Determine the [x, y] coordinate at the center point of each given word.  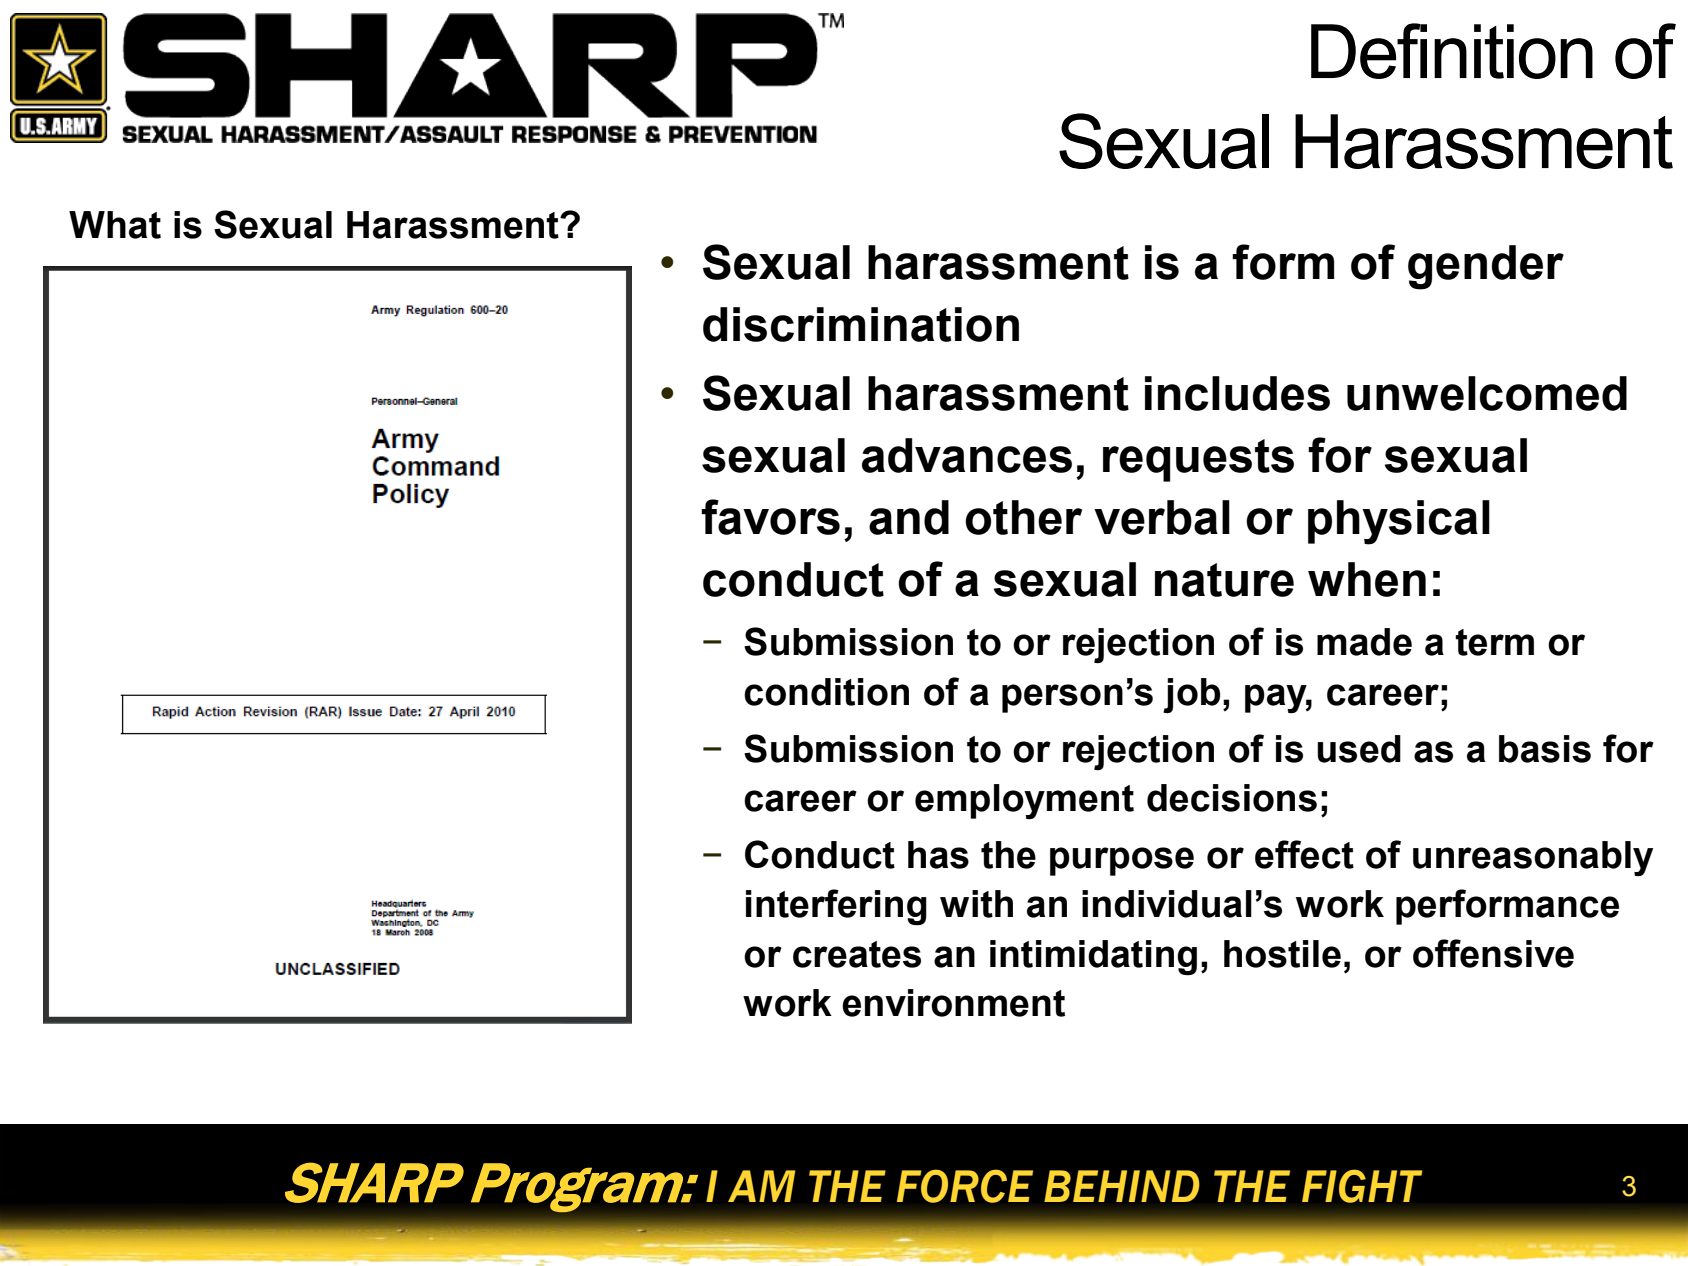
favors [770, 517]
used [1359, 749]
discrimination [861, 324]
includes [1237, 393]
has [938, 855]
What [115, 225]
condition [826, 692]
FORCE [965, 1186]
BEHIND [1122, 1186]
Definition [1452, 51]
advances [967, 455]
